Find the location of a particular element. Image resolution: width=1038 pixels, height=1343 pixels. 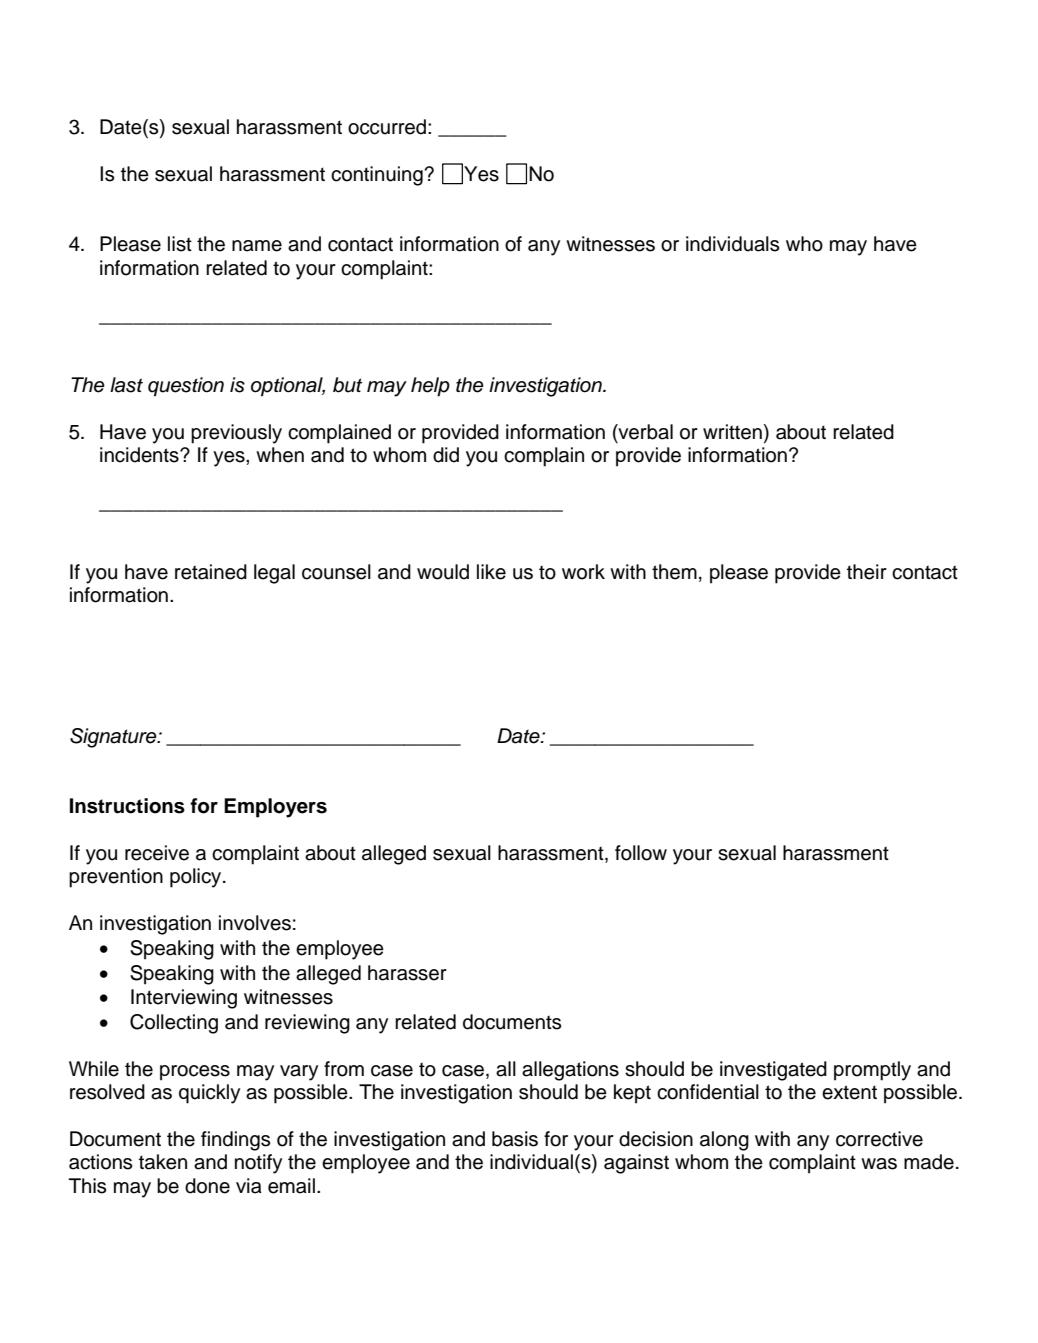

retained is located at coordinates (211, 572).
